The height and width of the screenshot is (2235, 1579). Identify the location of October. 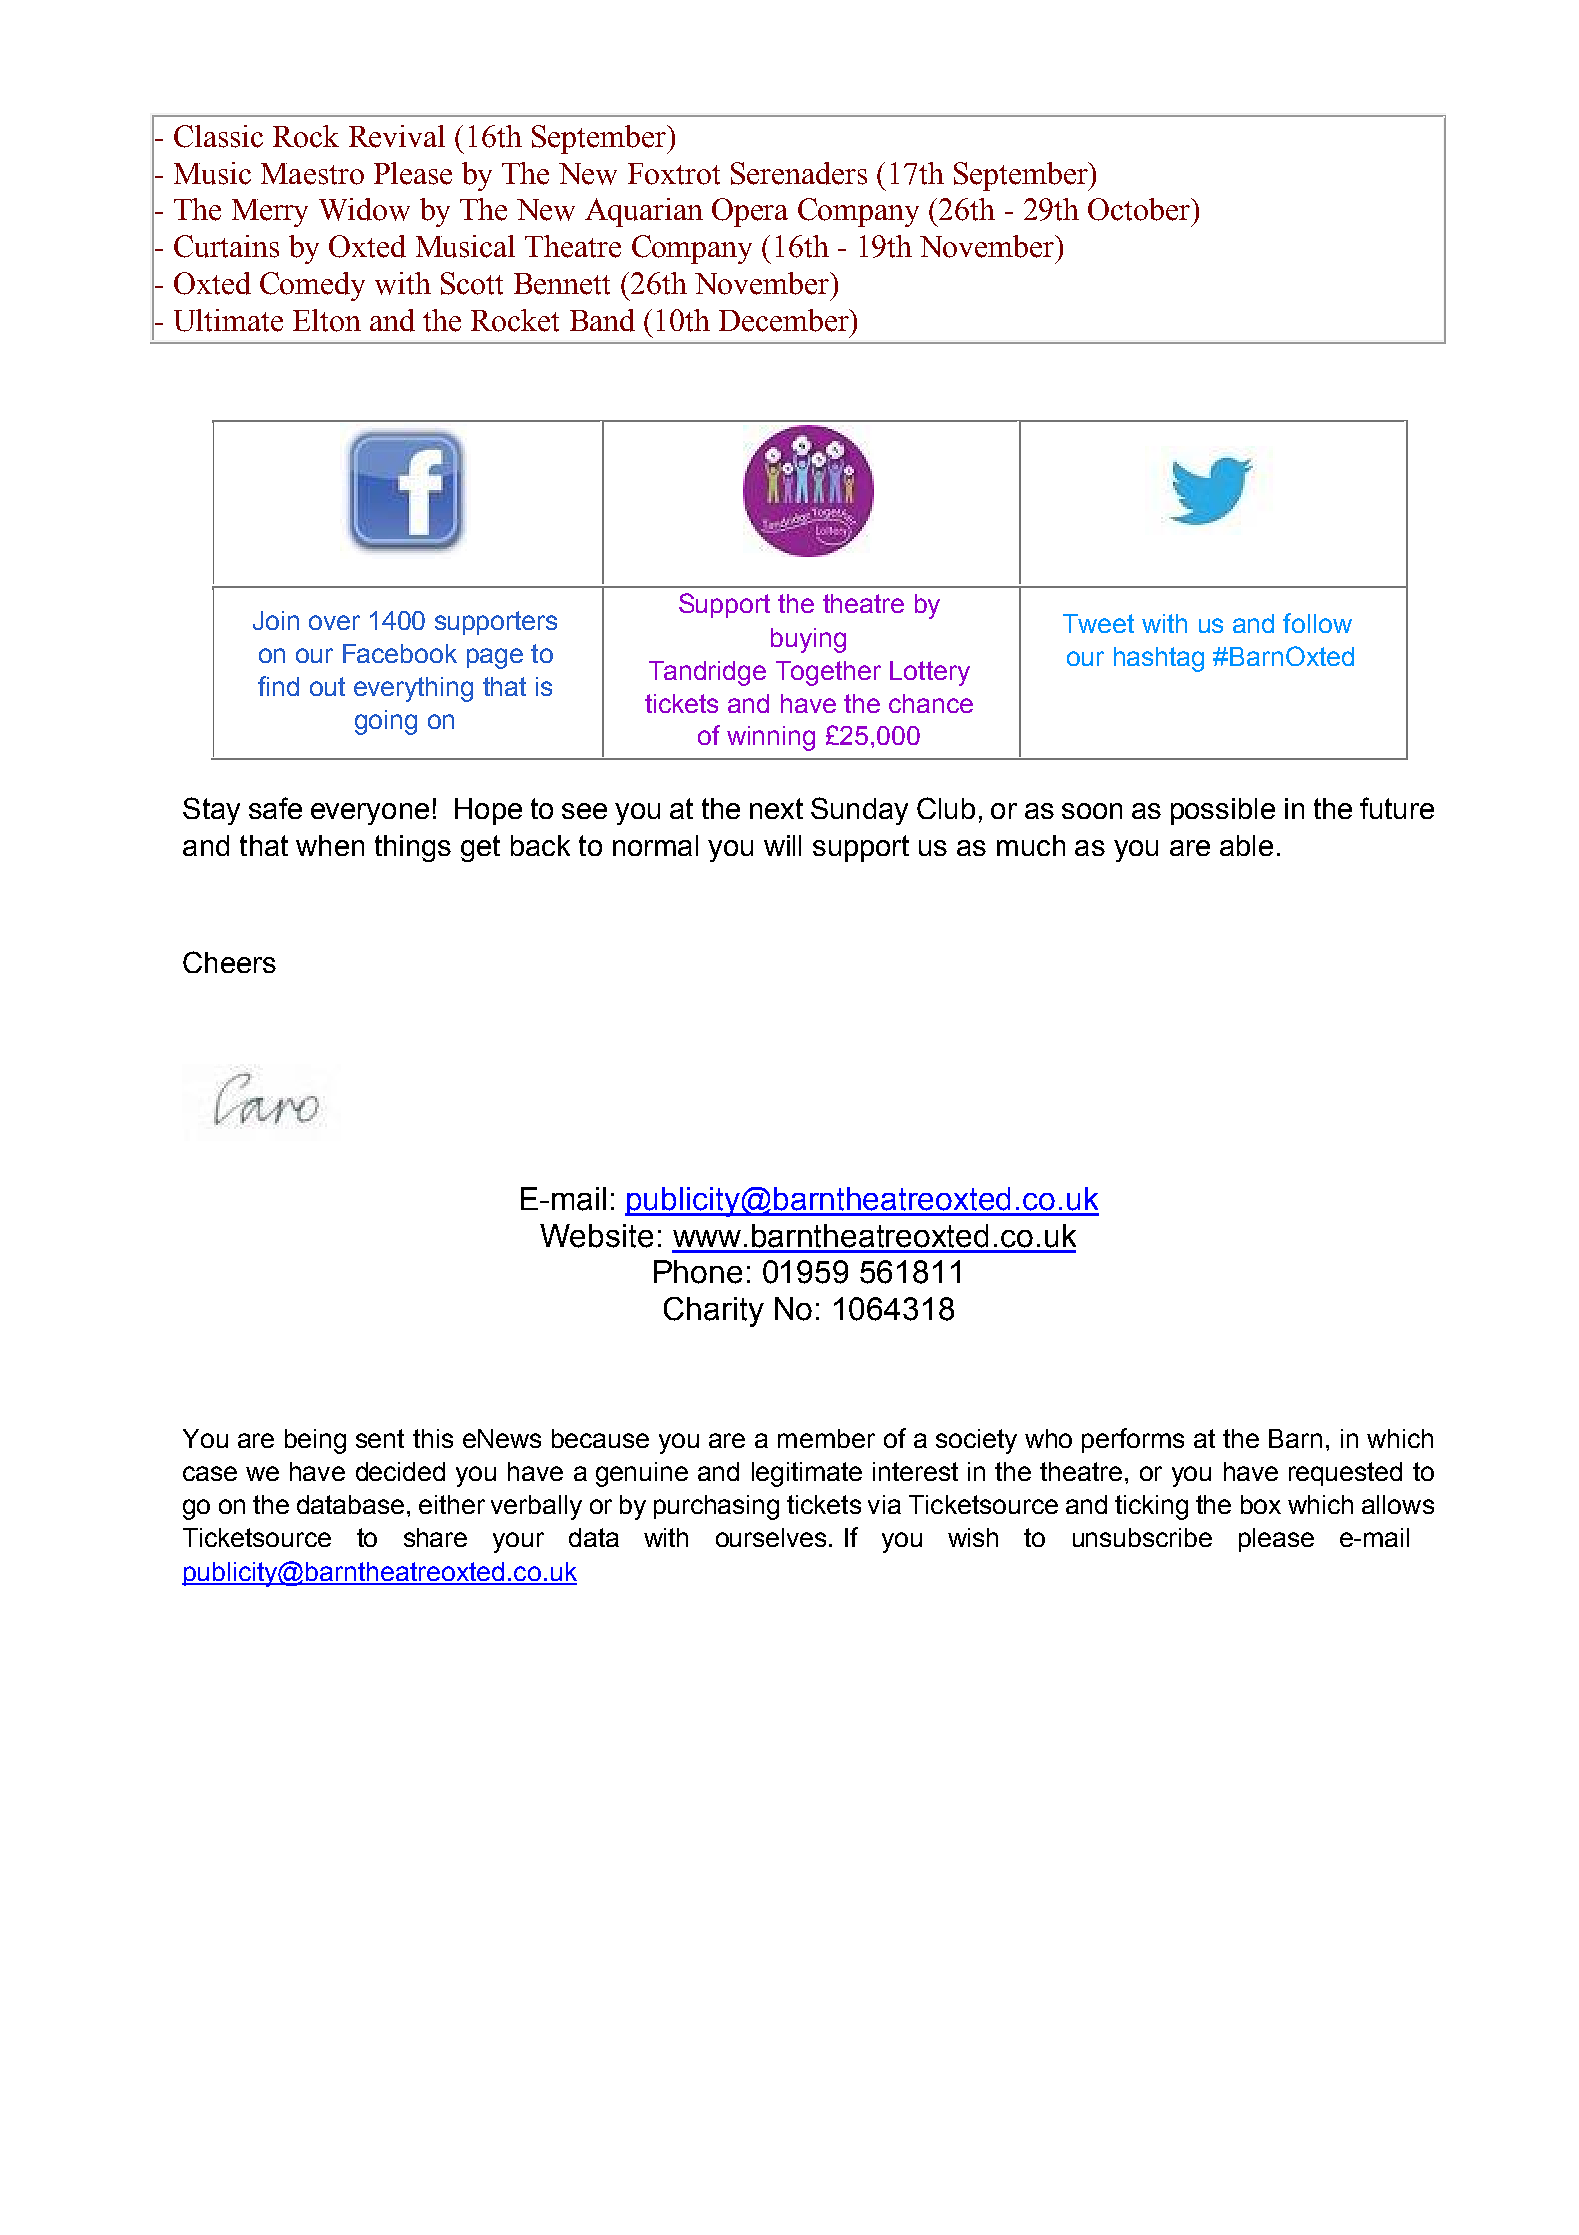
(1140, 209).
